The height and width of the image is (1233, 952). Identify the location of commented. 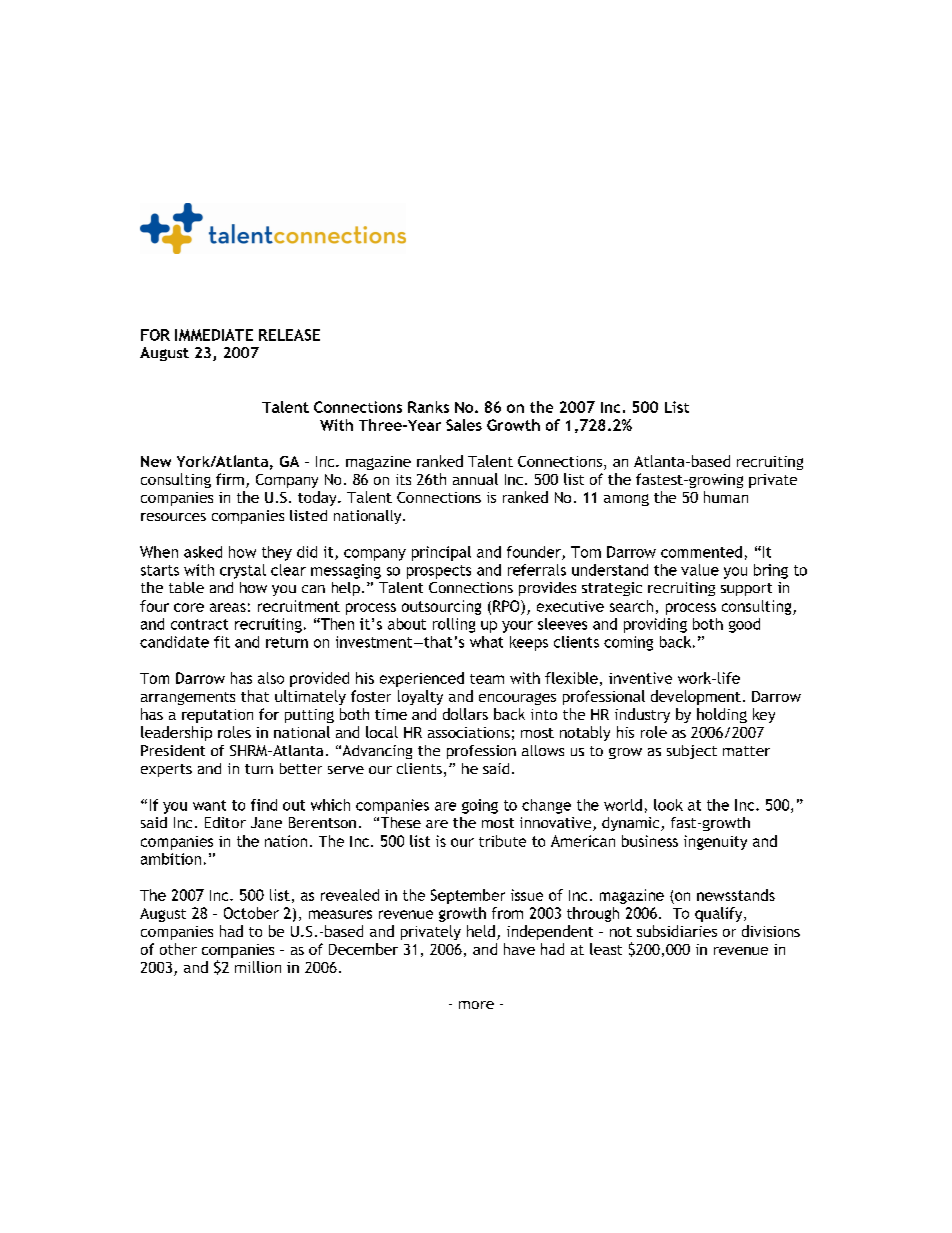
(701, 552).
